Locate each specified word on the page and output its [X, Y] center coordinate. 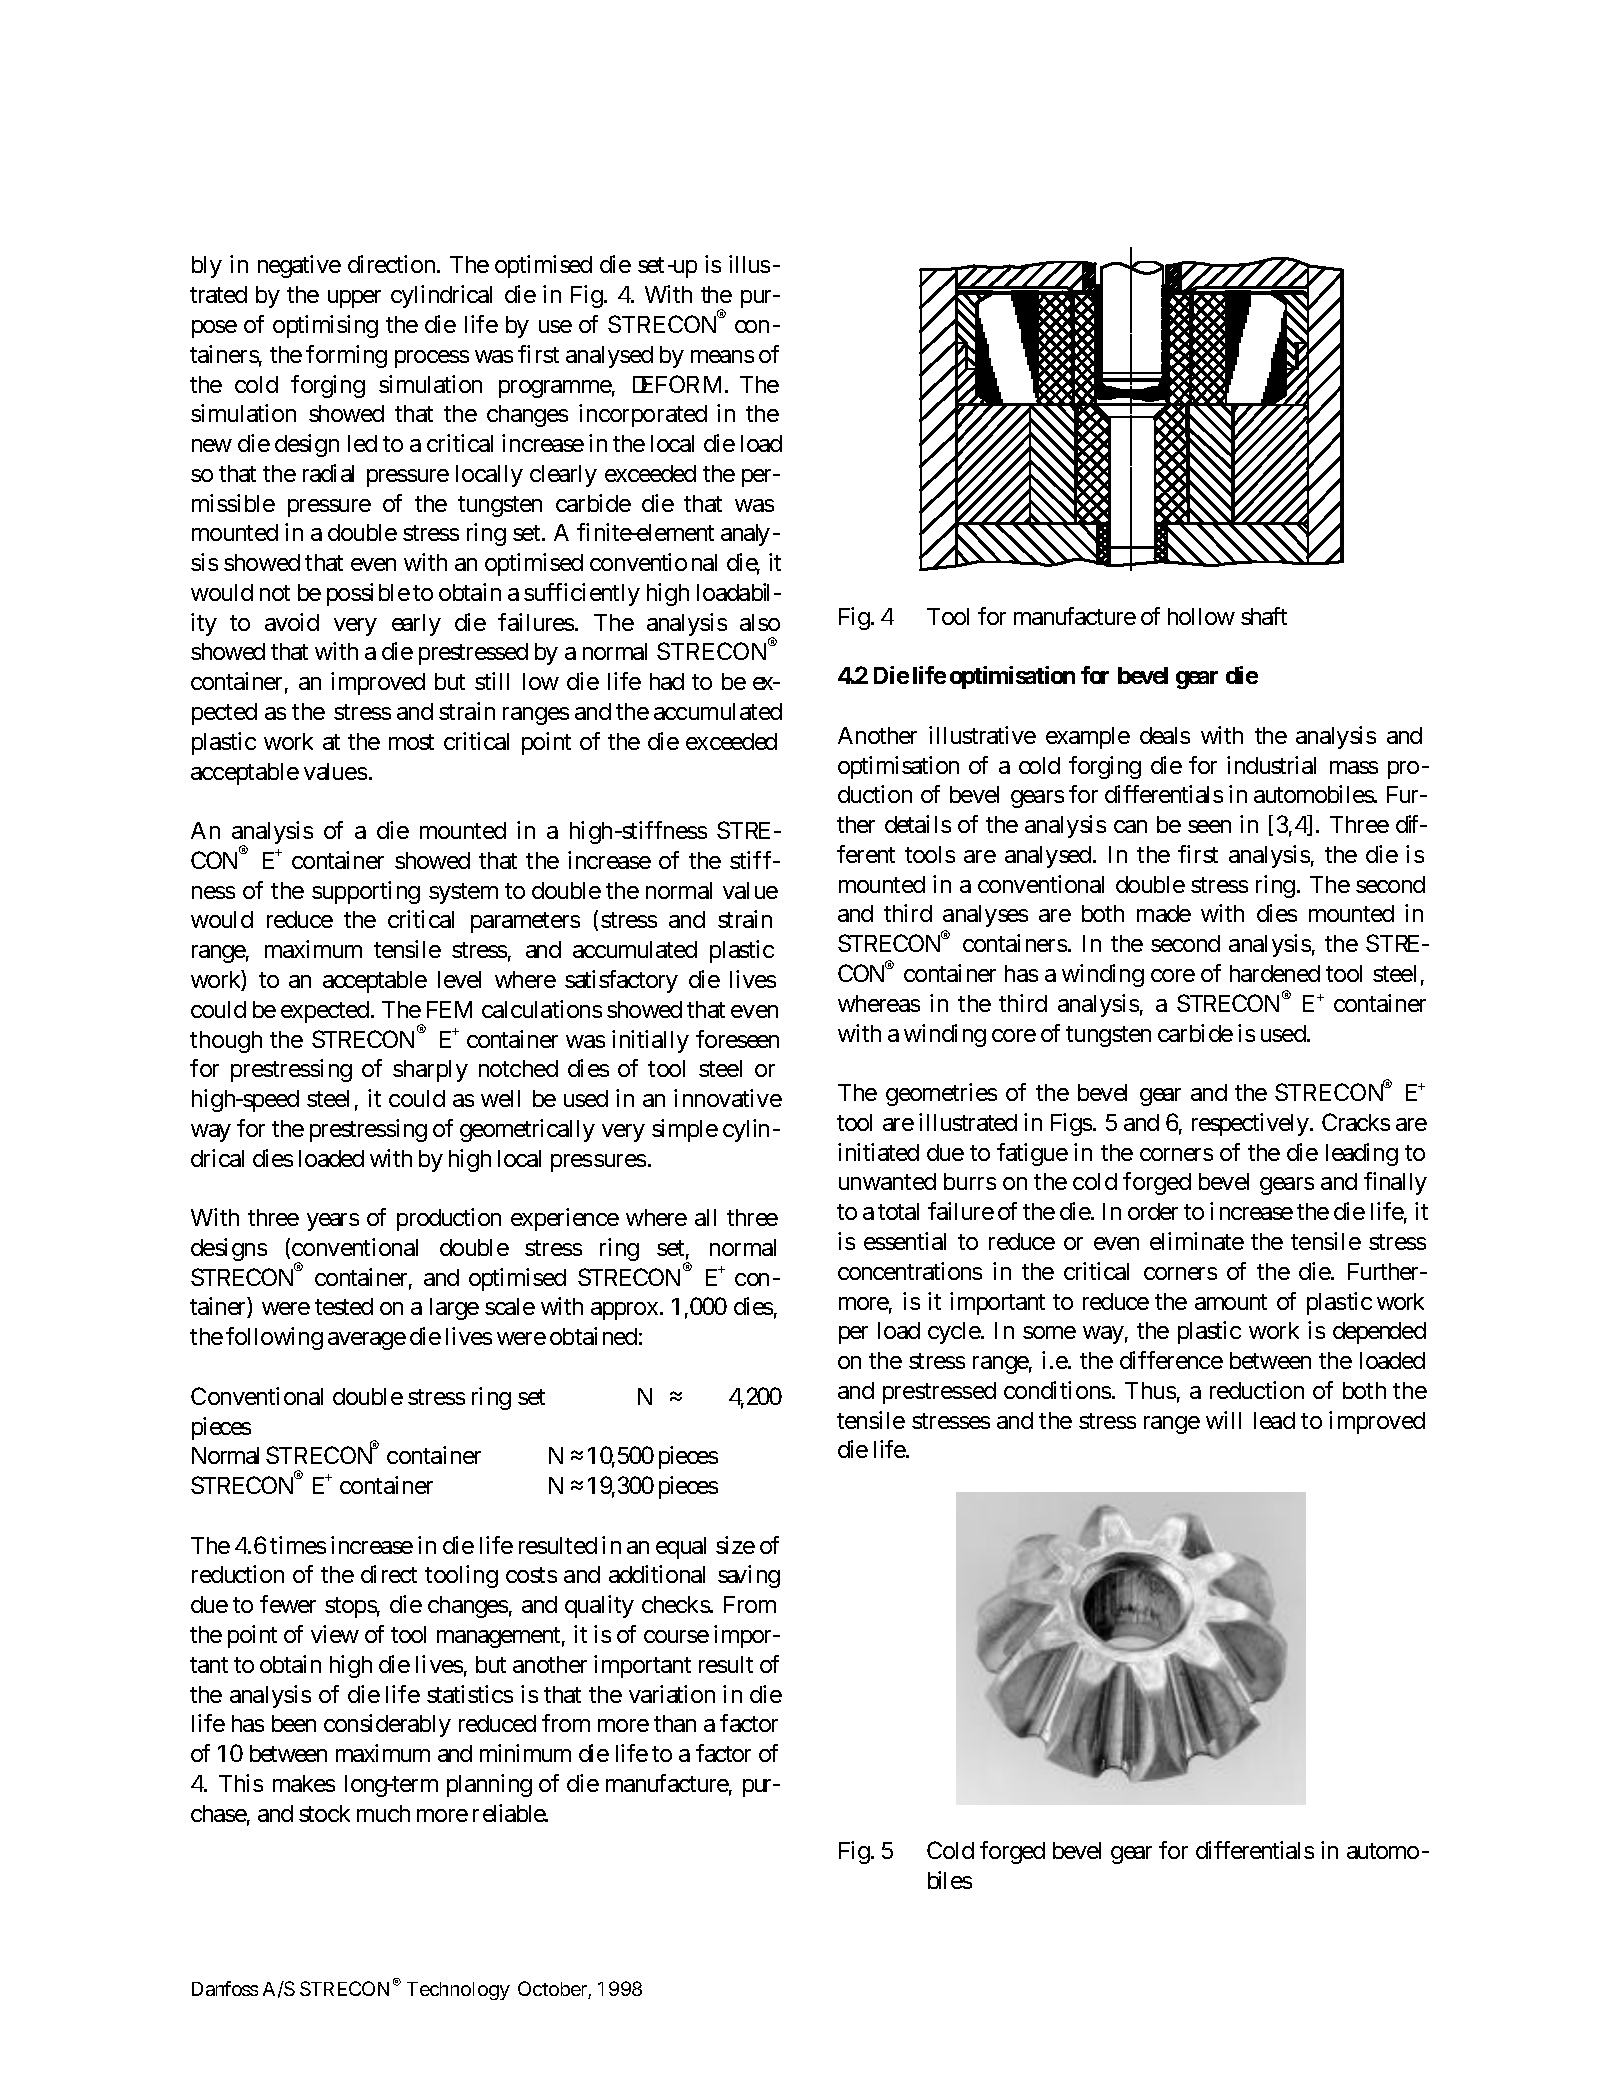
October [553, 1990]
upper [354, 299]
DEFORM [677, 384]
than [675, 1723]
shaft [1264, 616]
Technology [458, 1991]
